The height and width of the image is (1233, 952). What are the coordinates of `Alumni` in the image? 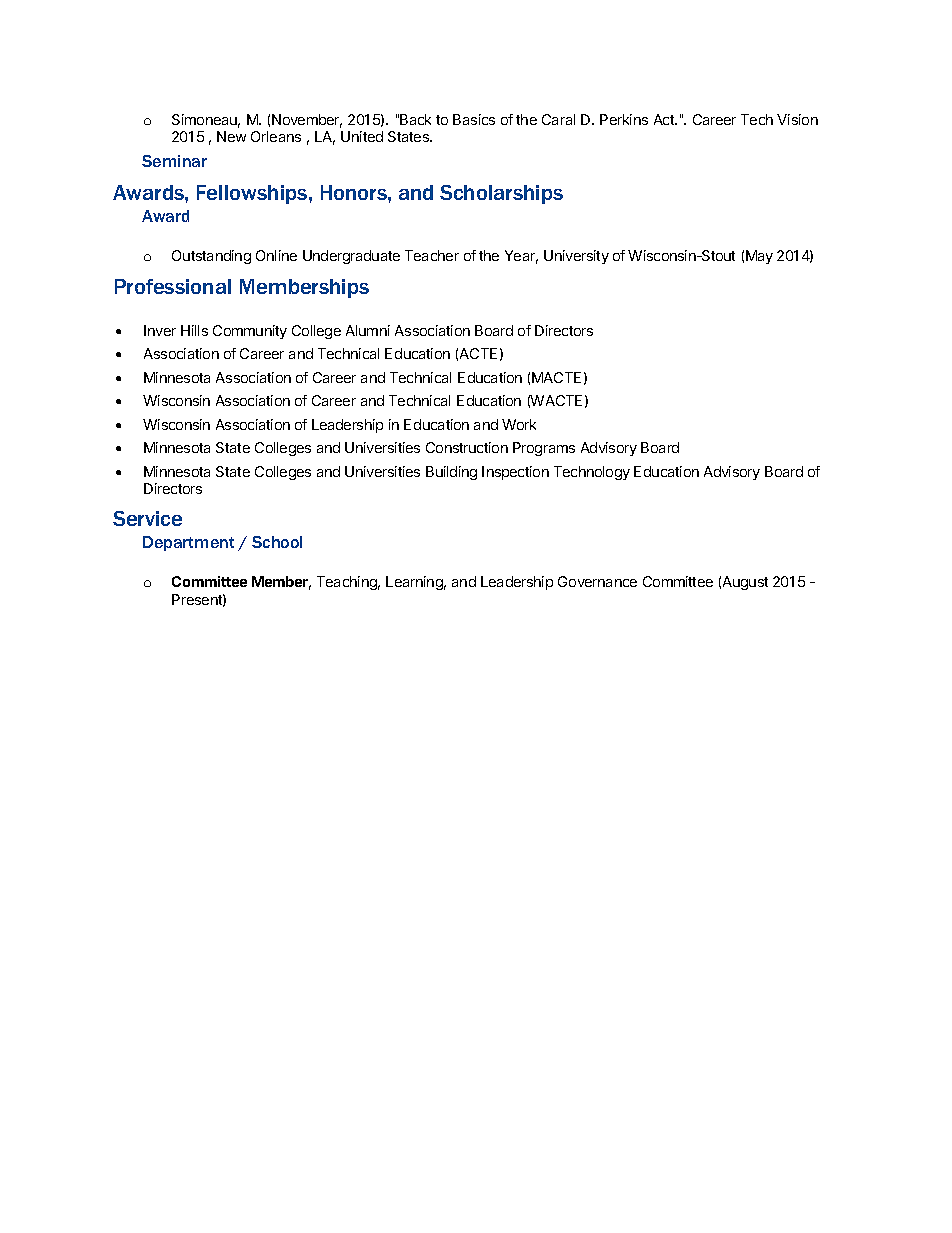 It's located at (368, 330).
